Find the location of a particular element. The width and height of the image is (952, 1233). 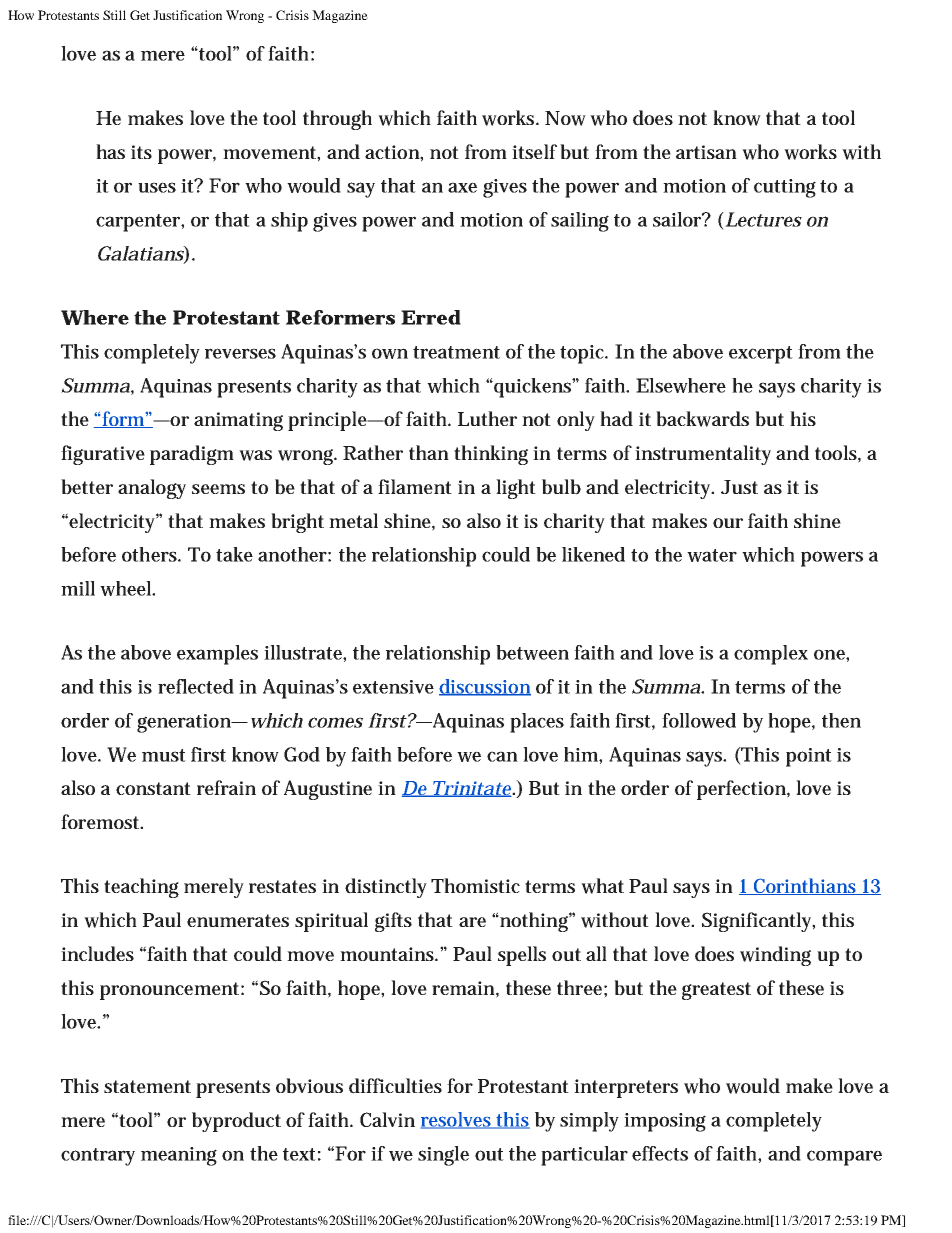

artisan is located at coordinates (706, 152).
